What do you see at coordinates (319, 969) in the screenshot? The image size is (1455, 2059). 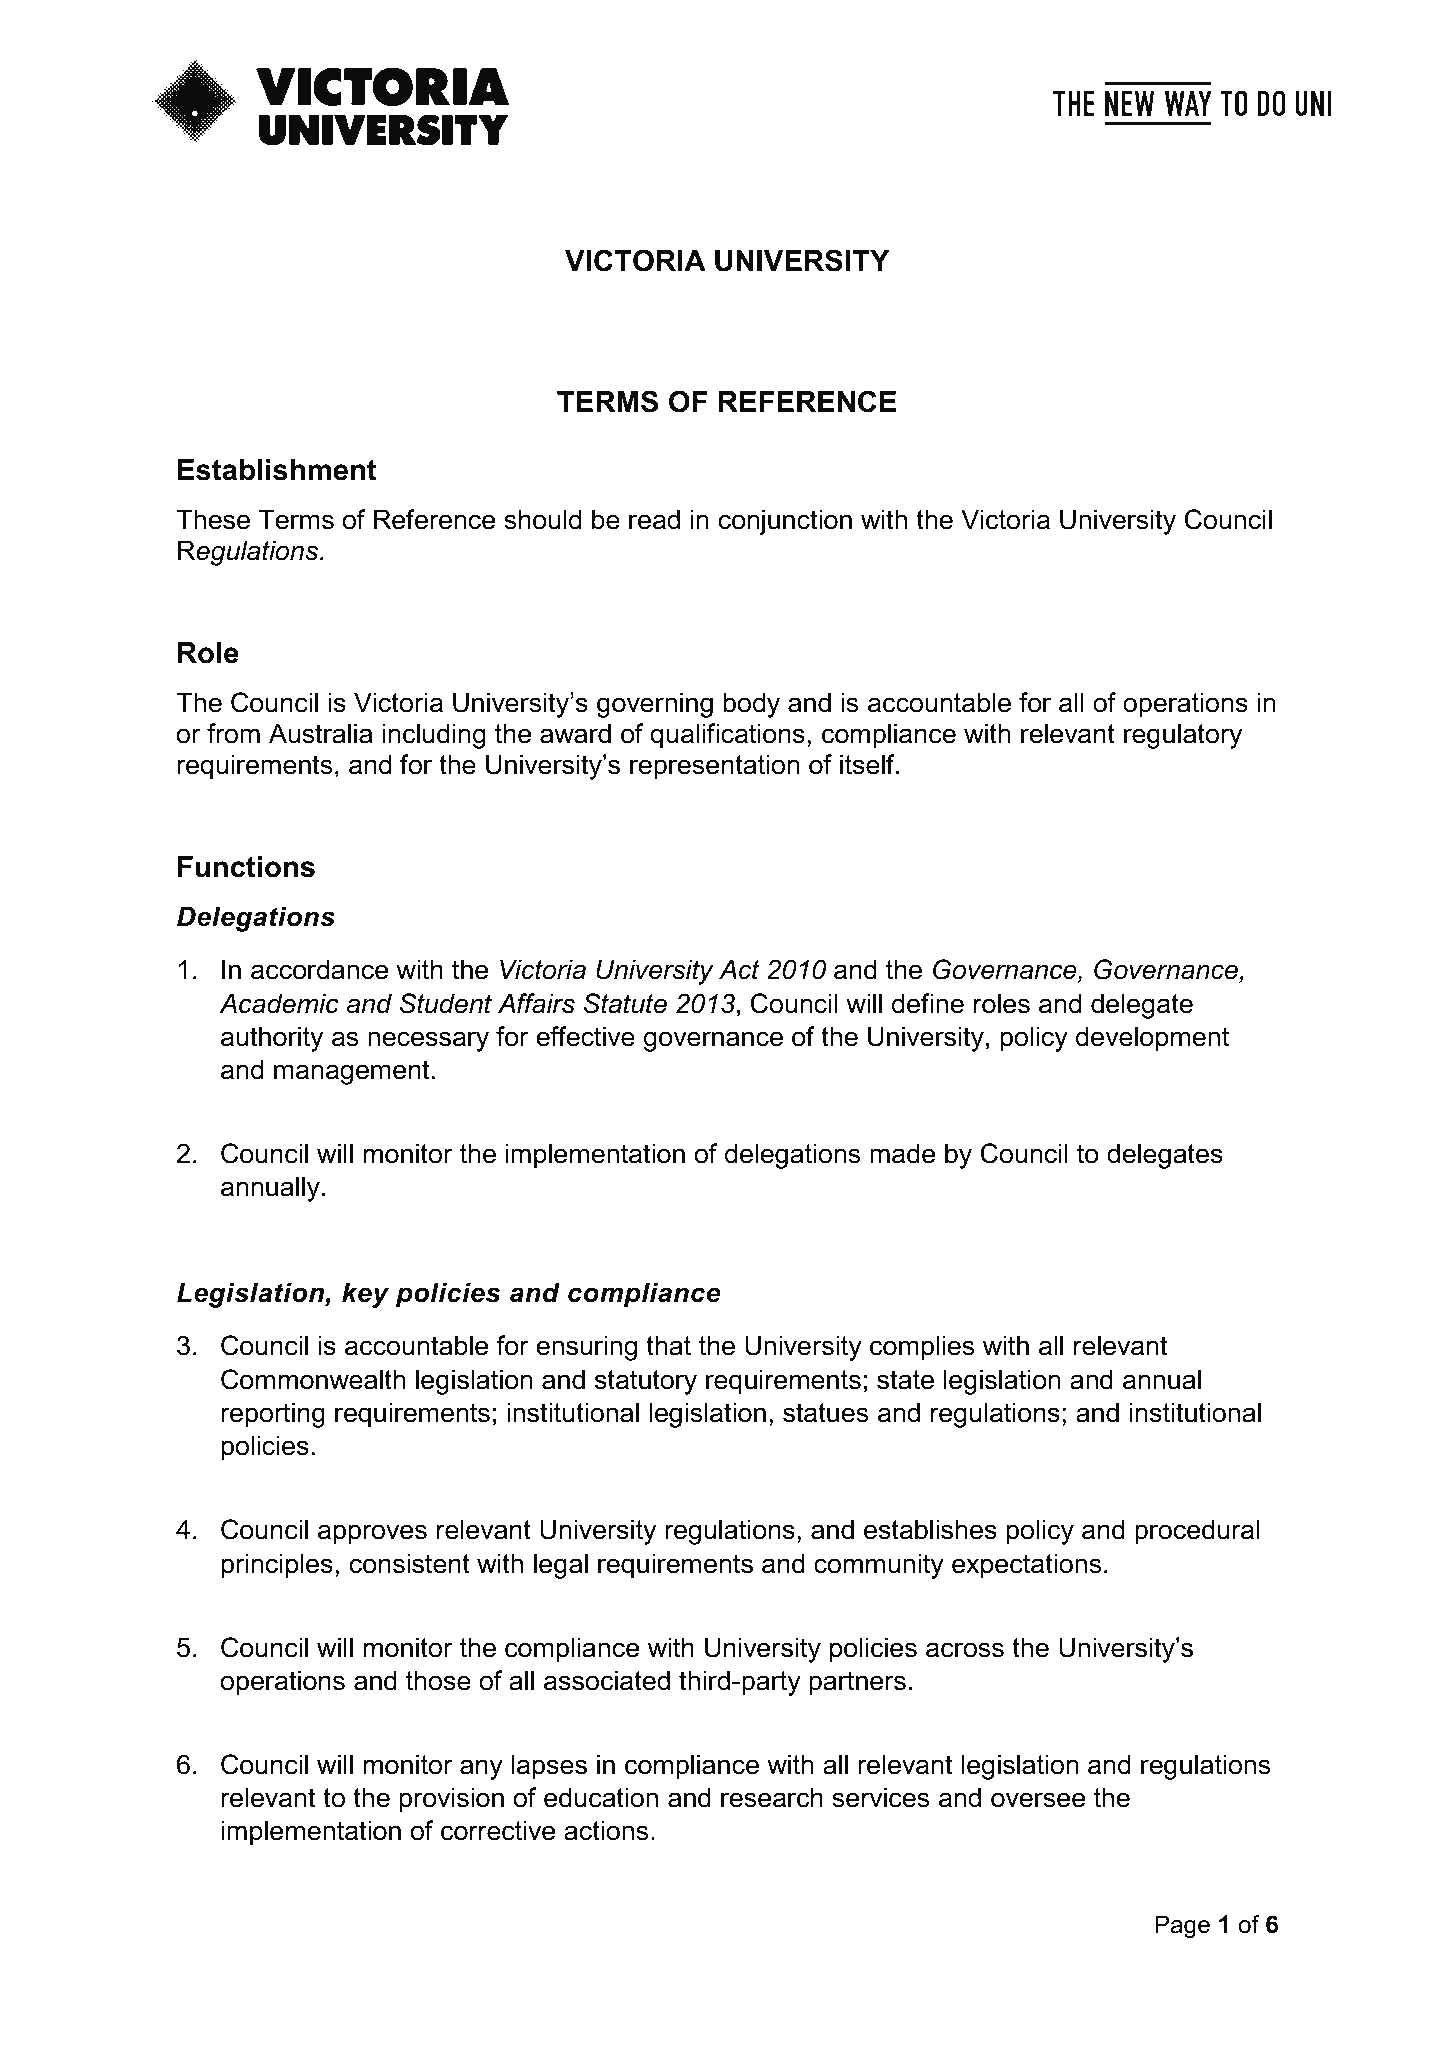 I see `accordance` at bounding box center [319, 969].
